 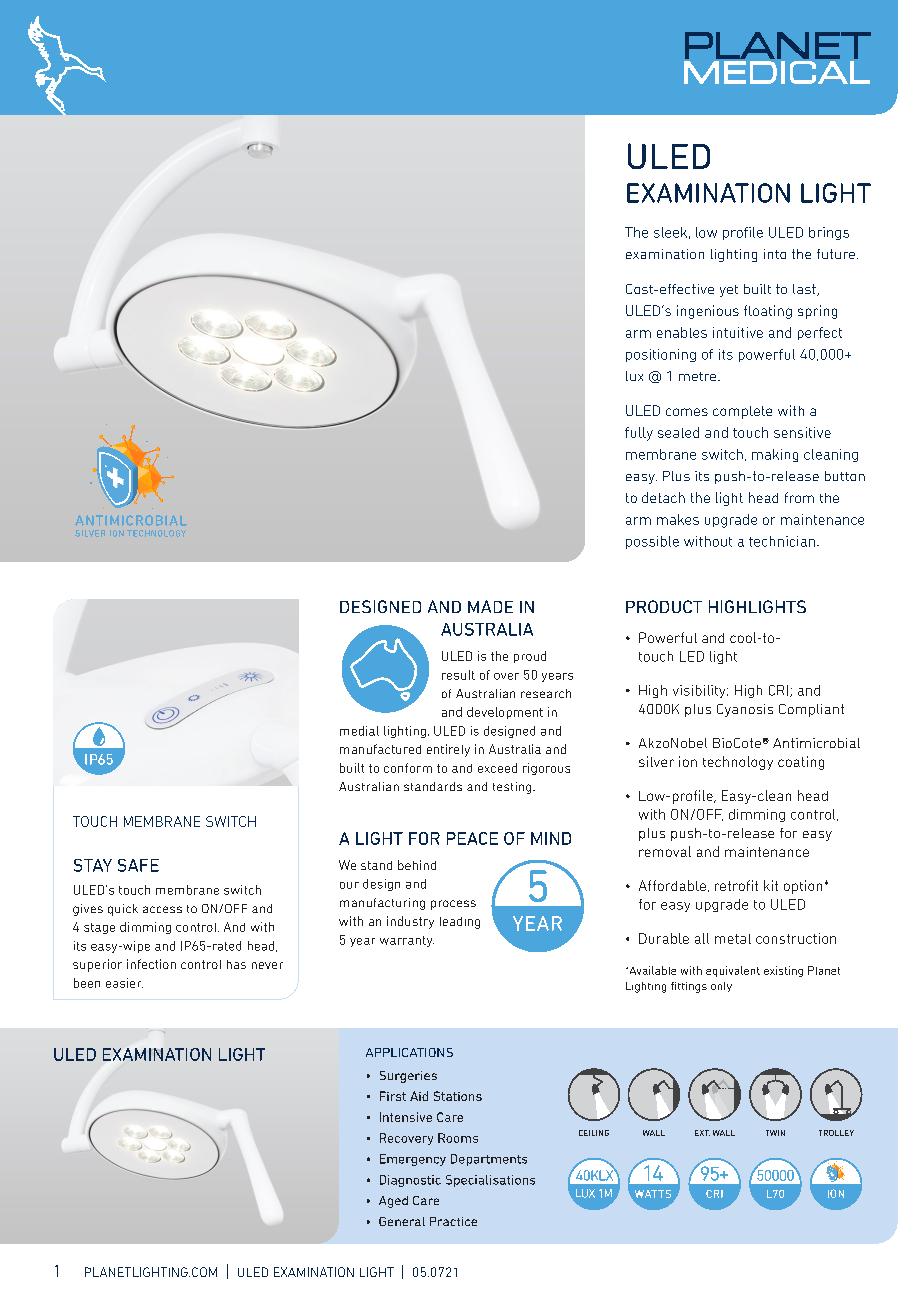 I want to click on fully, so click(x=639, y=434).
